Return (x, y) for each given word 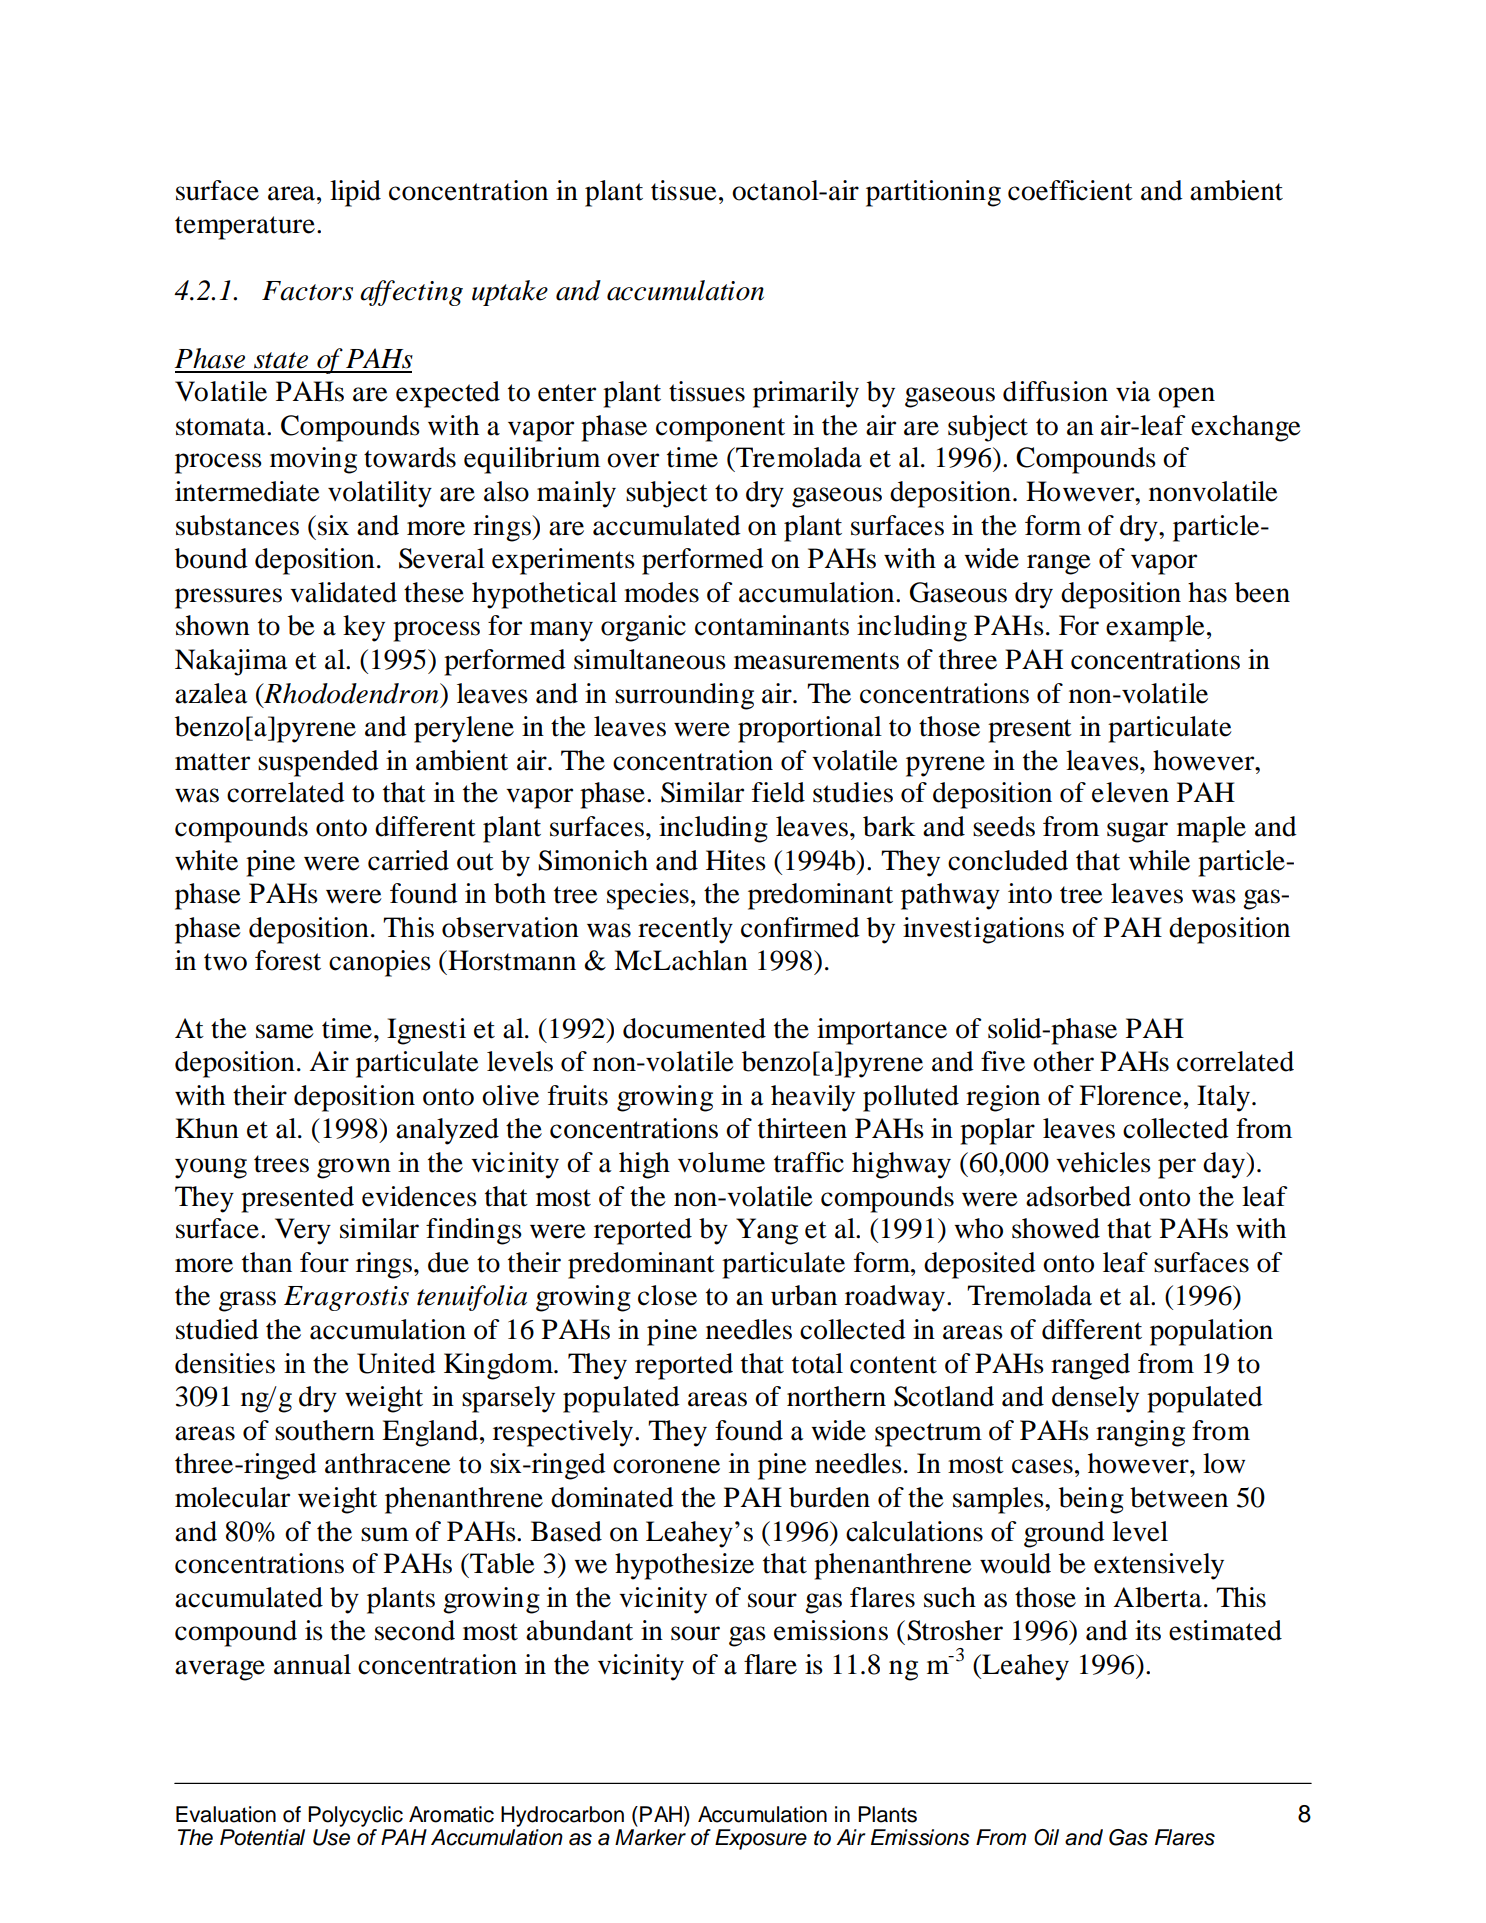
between (1179, 1497)
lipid (355, 193)
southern (325, 1430)
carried (408, 860)
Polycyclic (355, 1816)
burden (829, 1497)
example (1155, 628)
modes (661, 592)
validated (343, 592)
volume (721, 1162)
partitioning (933, 193)
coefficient (1070, 190)
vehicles (1103, 1162)
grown (354, 1168)
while (1159, 860)
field (778, 792)
